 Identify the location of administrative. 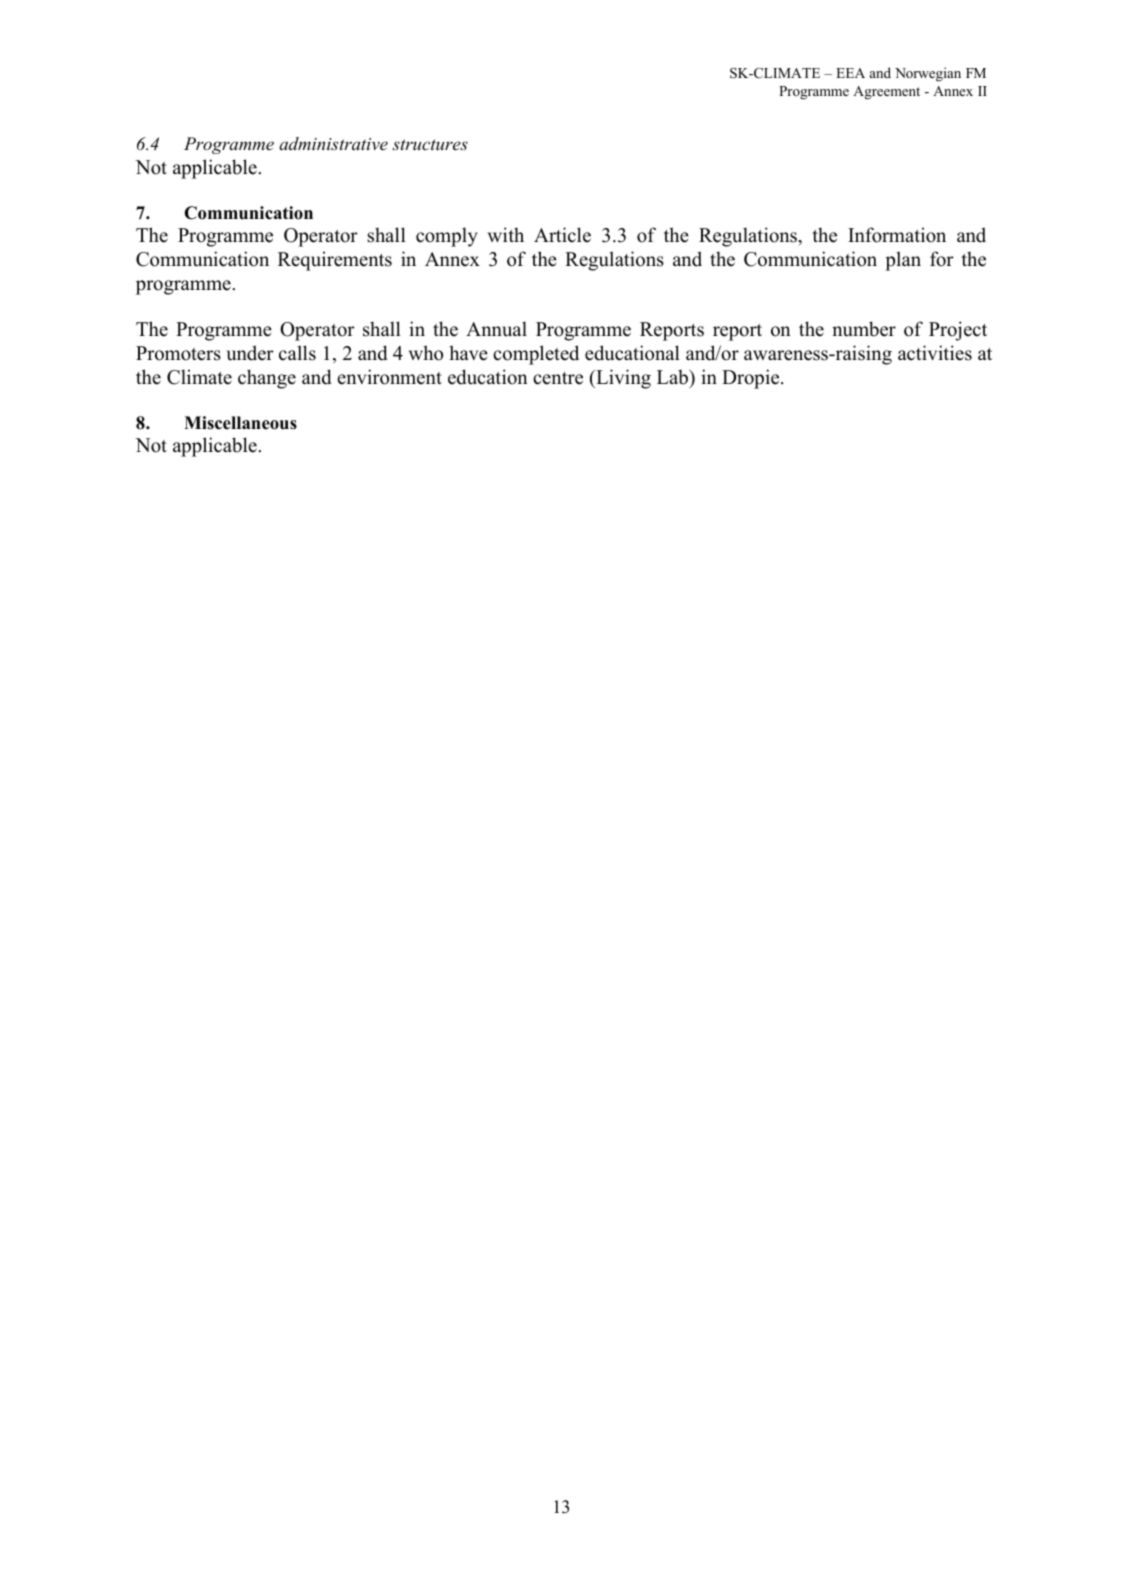
(333, 143).
